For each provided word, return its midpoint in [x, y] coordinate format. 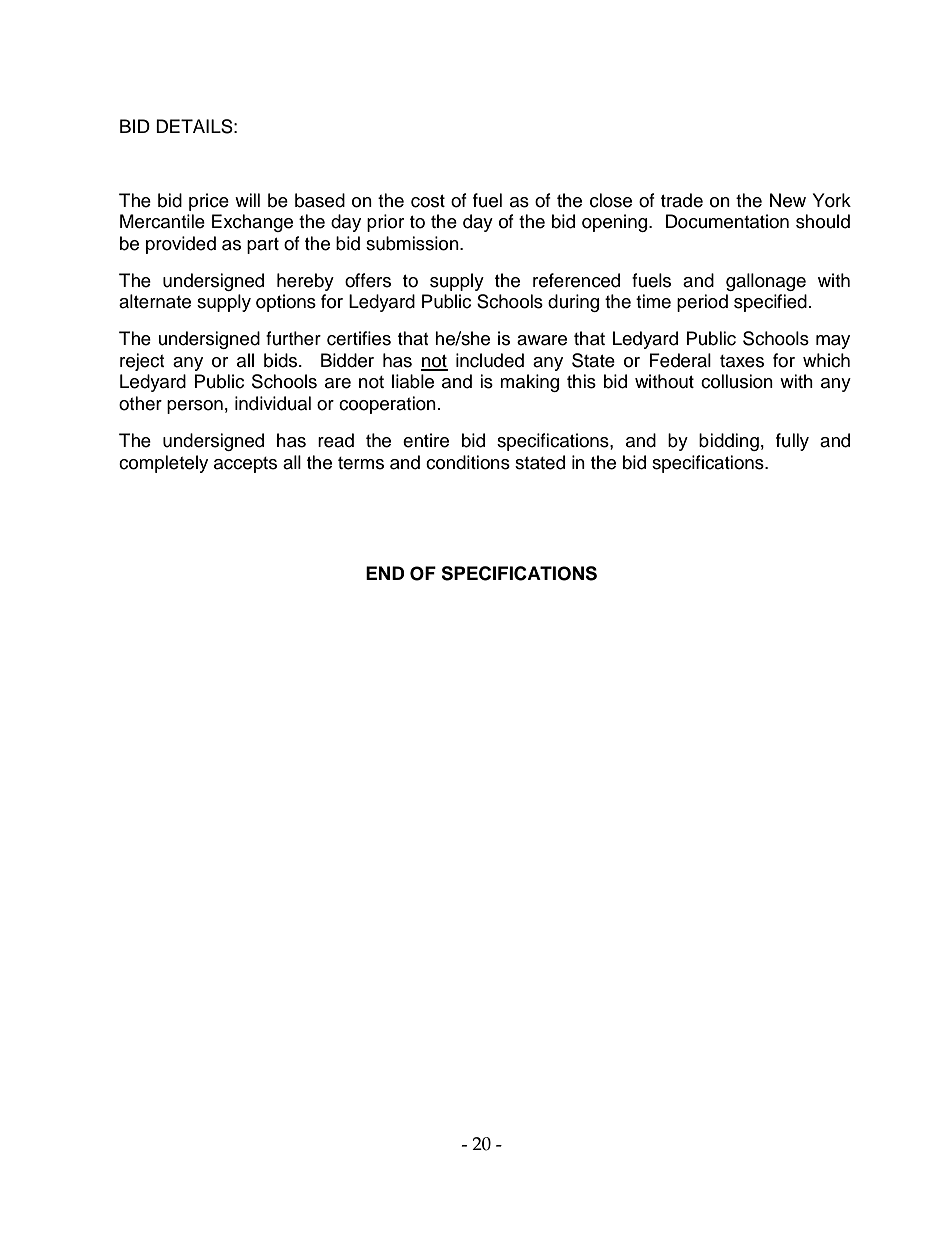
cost [428, 201]
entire [426, 440]
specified [770, 303]
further [293, 338]
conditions [468, 462]
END [385, 573]
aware [542, 340]
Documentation [727, 221]
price [209, 202]
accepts [245, 465]
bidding [729, 442]
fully [792, 442]
